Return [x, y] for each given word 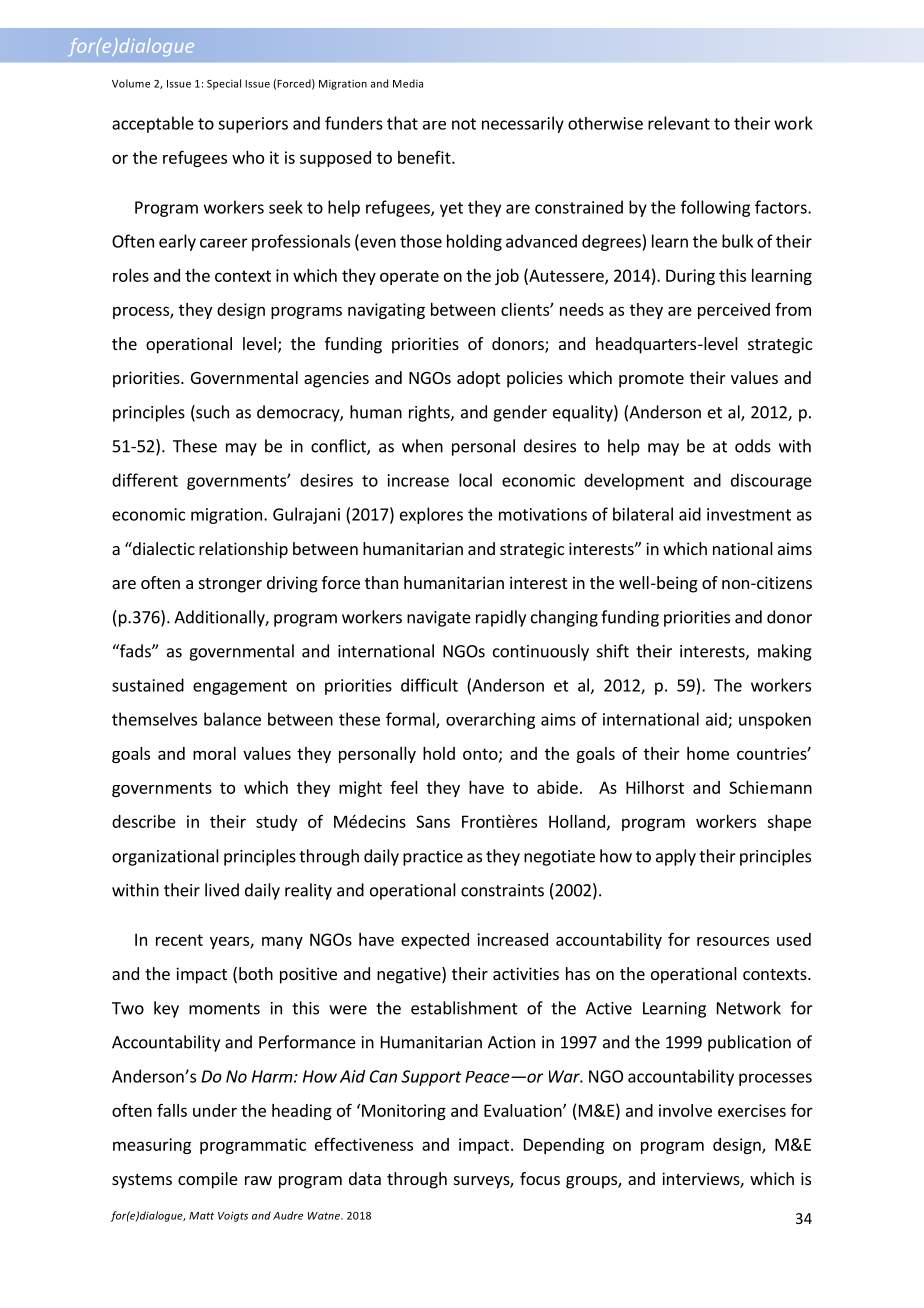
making [785, 652]
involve [685, 1110]
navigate [439, 619]
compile [208, 1180]
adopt [478, 379]
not [464, 124]
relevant [679, 123]
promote [651, 380]
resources [733, 941]
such [211, 413]
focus [540, 1178]
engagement [240, 687]
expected [435, 941]
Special [224, 84]
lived [222, 890]
